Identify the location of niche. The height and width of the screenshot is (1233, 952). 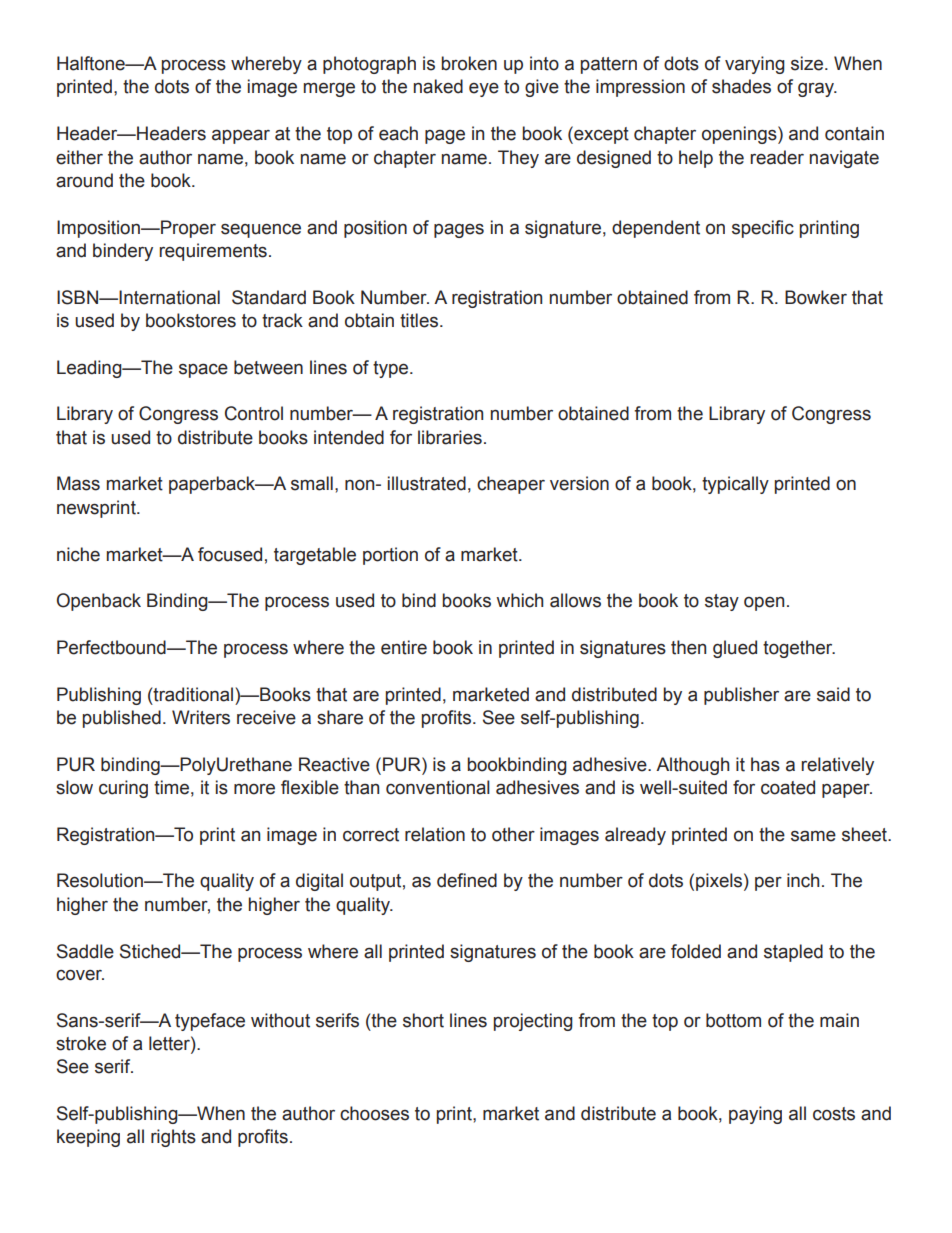
(78, 554).
